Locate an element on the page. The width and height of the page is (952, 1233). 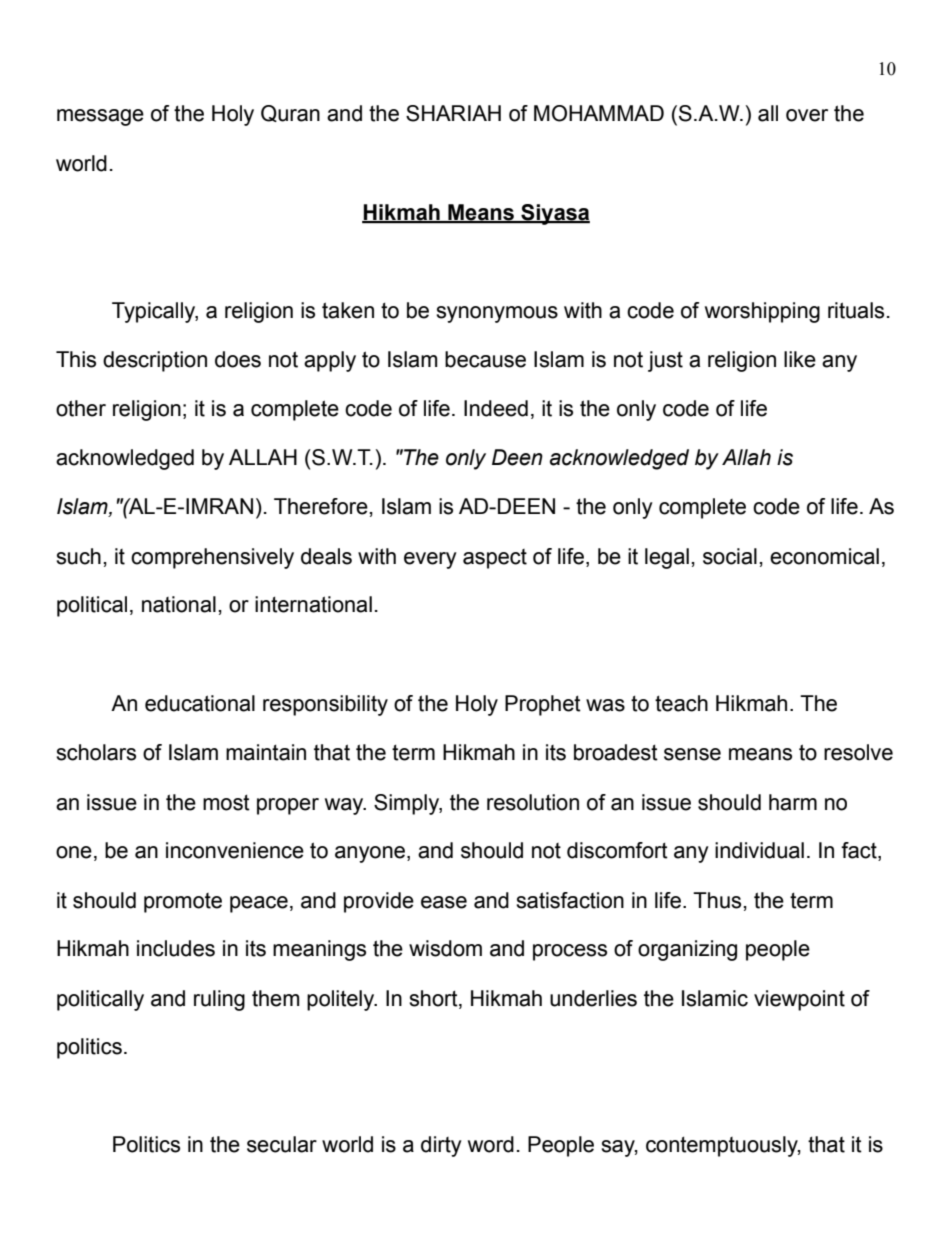
educational is located at coordinates (200, 703).
